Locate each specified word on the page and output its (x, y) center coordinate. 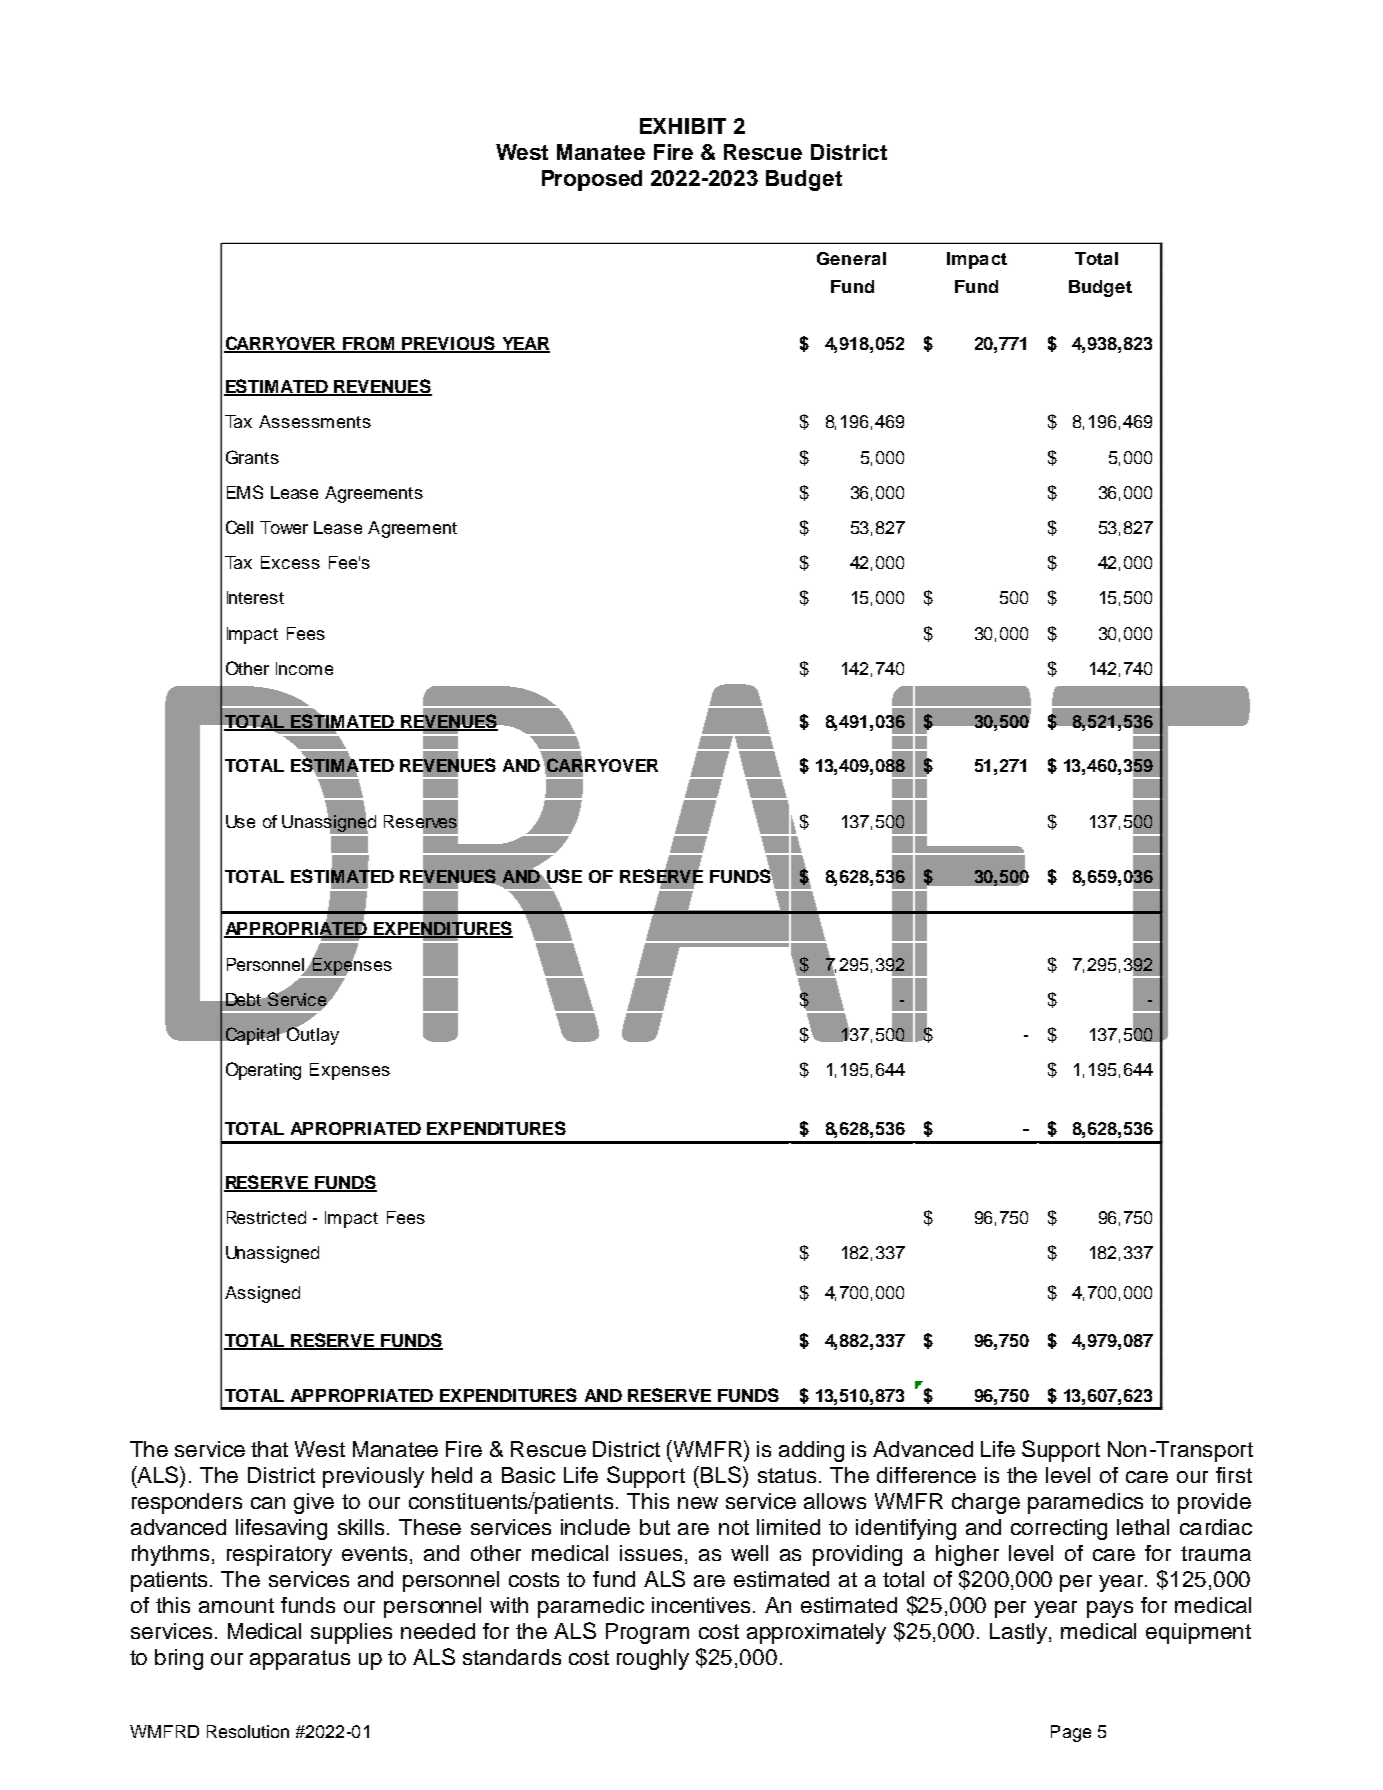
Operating (263, 1071)
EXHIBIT (683, 126)
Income (304, 668)
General (851, 258)
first (1234, 1475)
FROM (369, 344)
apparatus (300, 1660)
